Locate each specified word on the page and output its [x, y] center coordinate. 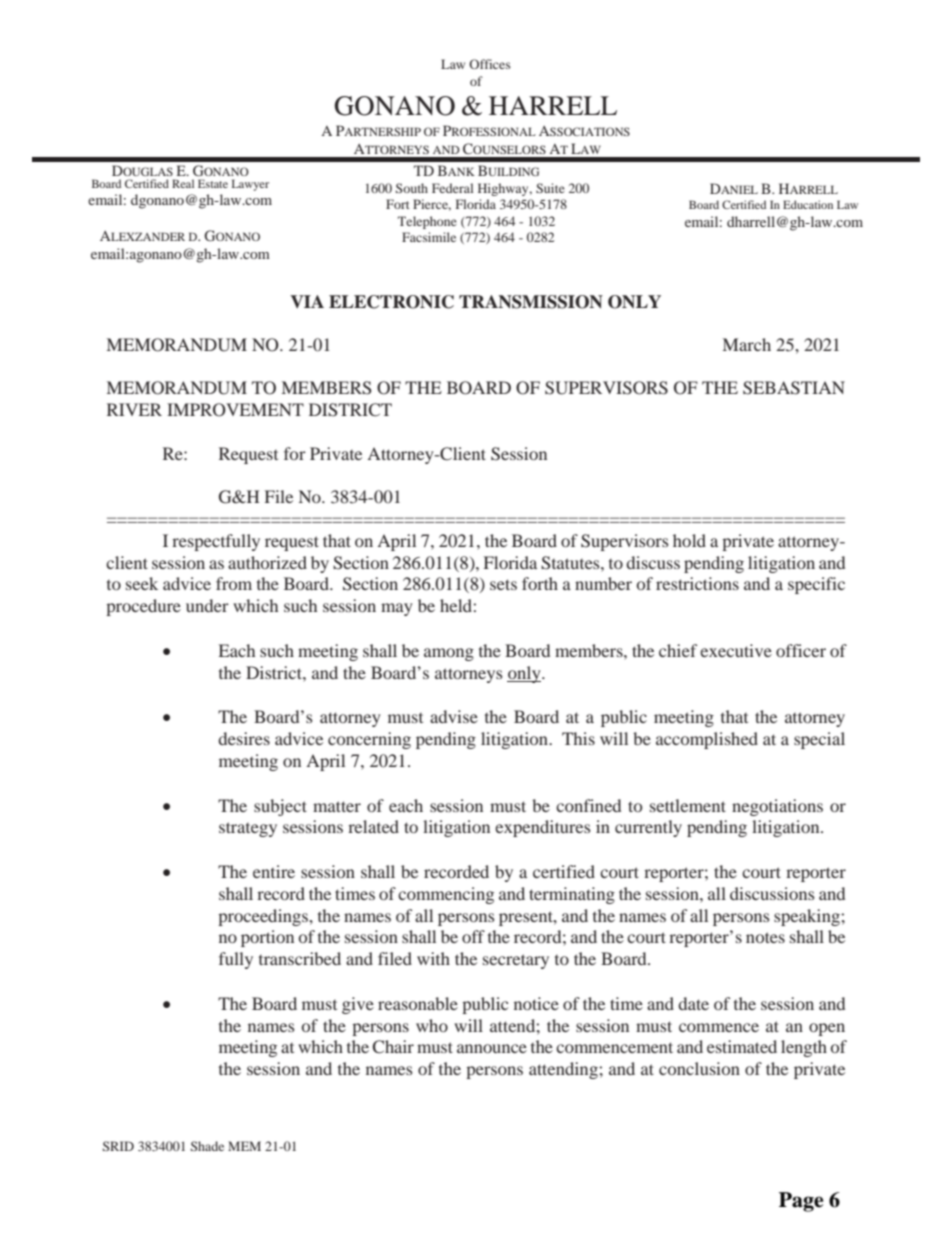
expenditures [543, 828]
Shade [207, 1146]
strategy [248, 829]
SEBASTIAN [794, 388]
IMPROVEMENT [235, 410]
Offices [490, 64]
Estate [213, 183]
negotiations [777, 807]
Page [801, 1202]
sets [503, 584]
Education [808, 204]
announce [492, 1048]
